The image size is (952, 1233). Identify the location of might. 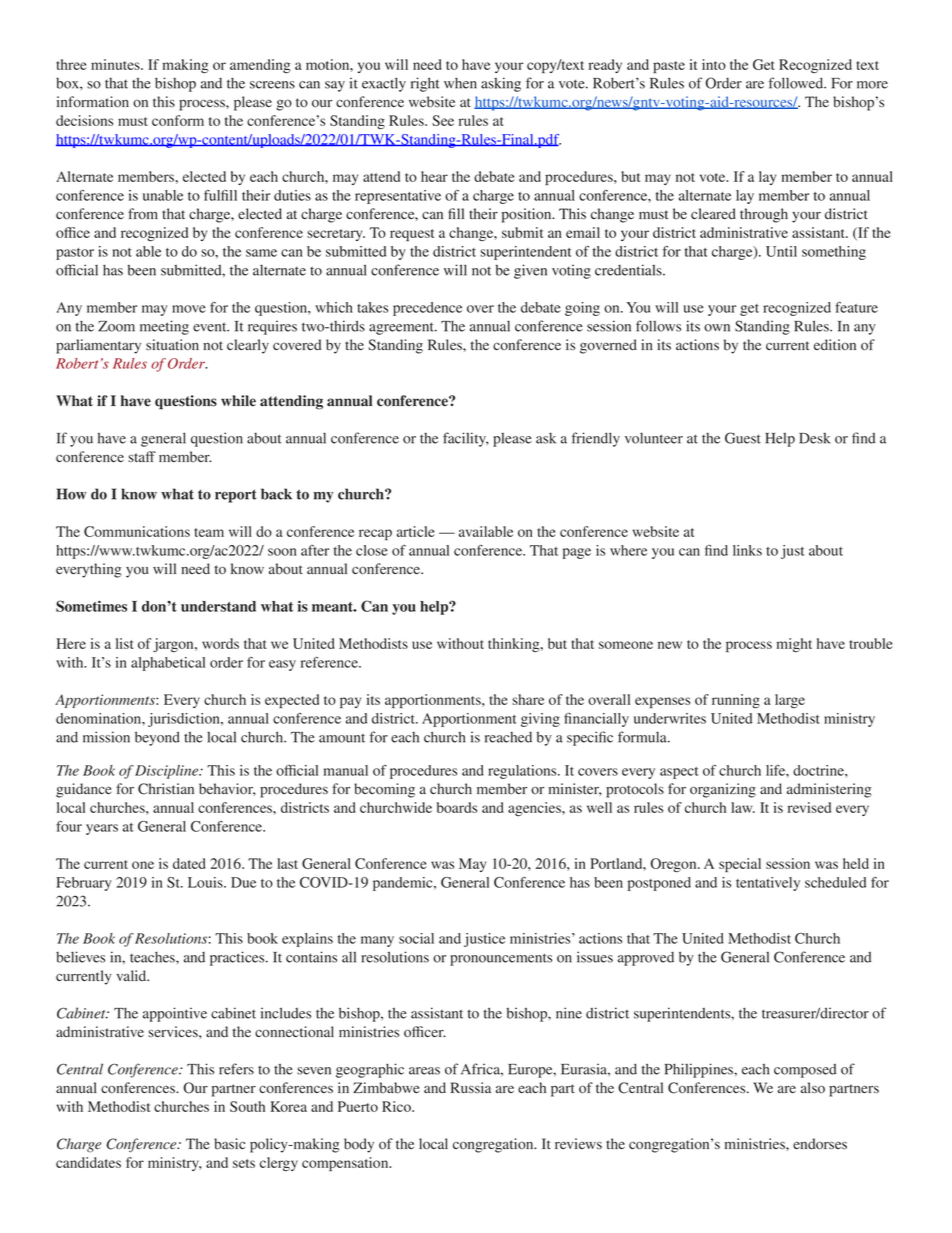
(794, 645).
